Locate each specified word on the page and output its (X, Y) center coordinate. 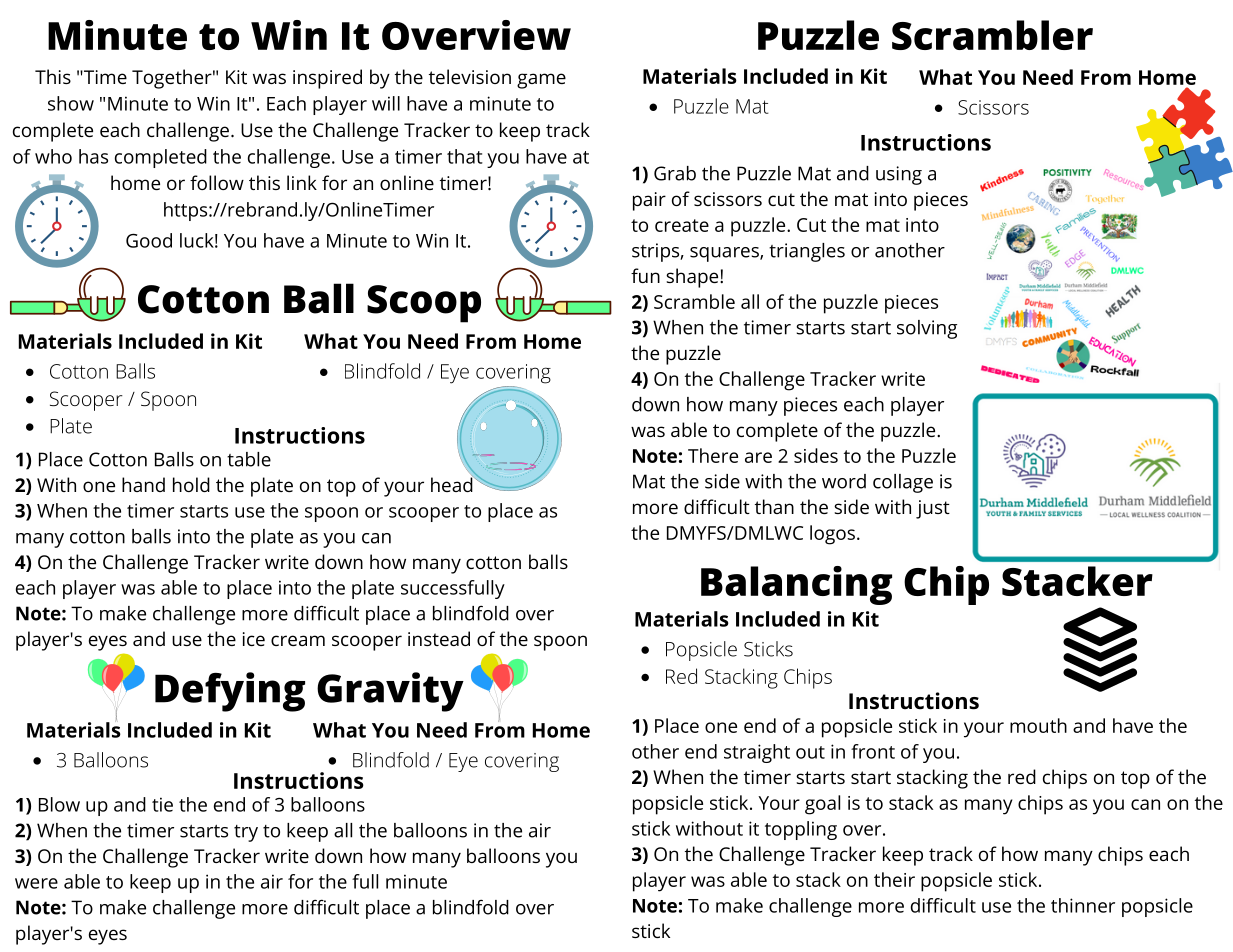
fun (645, 275)
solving (927, 329)
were (36, 883)
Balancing (796, 585)
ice (254, 639)
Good (149, 240)
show (71, 103)
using (899, 175)
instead (439, 638)
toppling (801, 830)
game (541, 81)
